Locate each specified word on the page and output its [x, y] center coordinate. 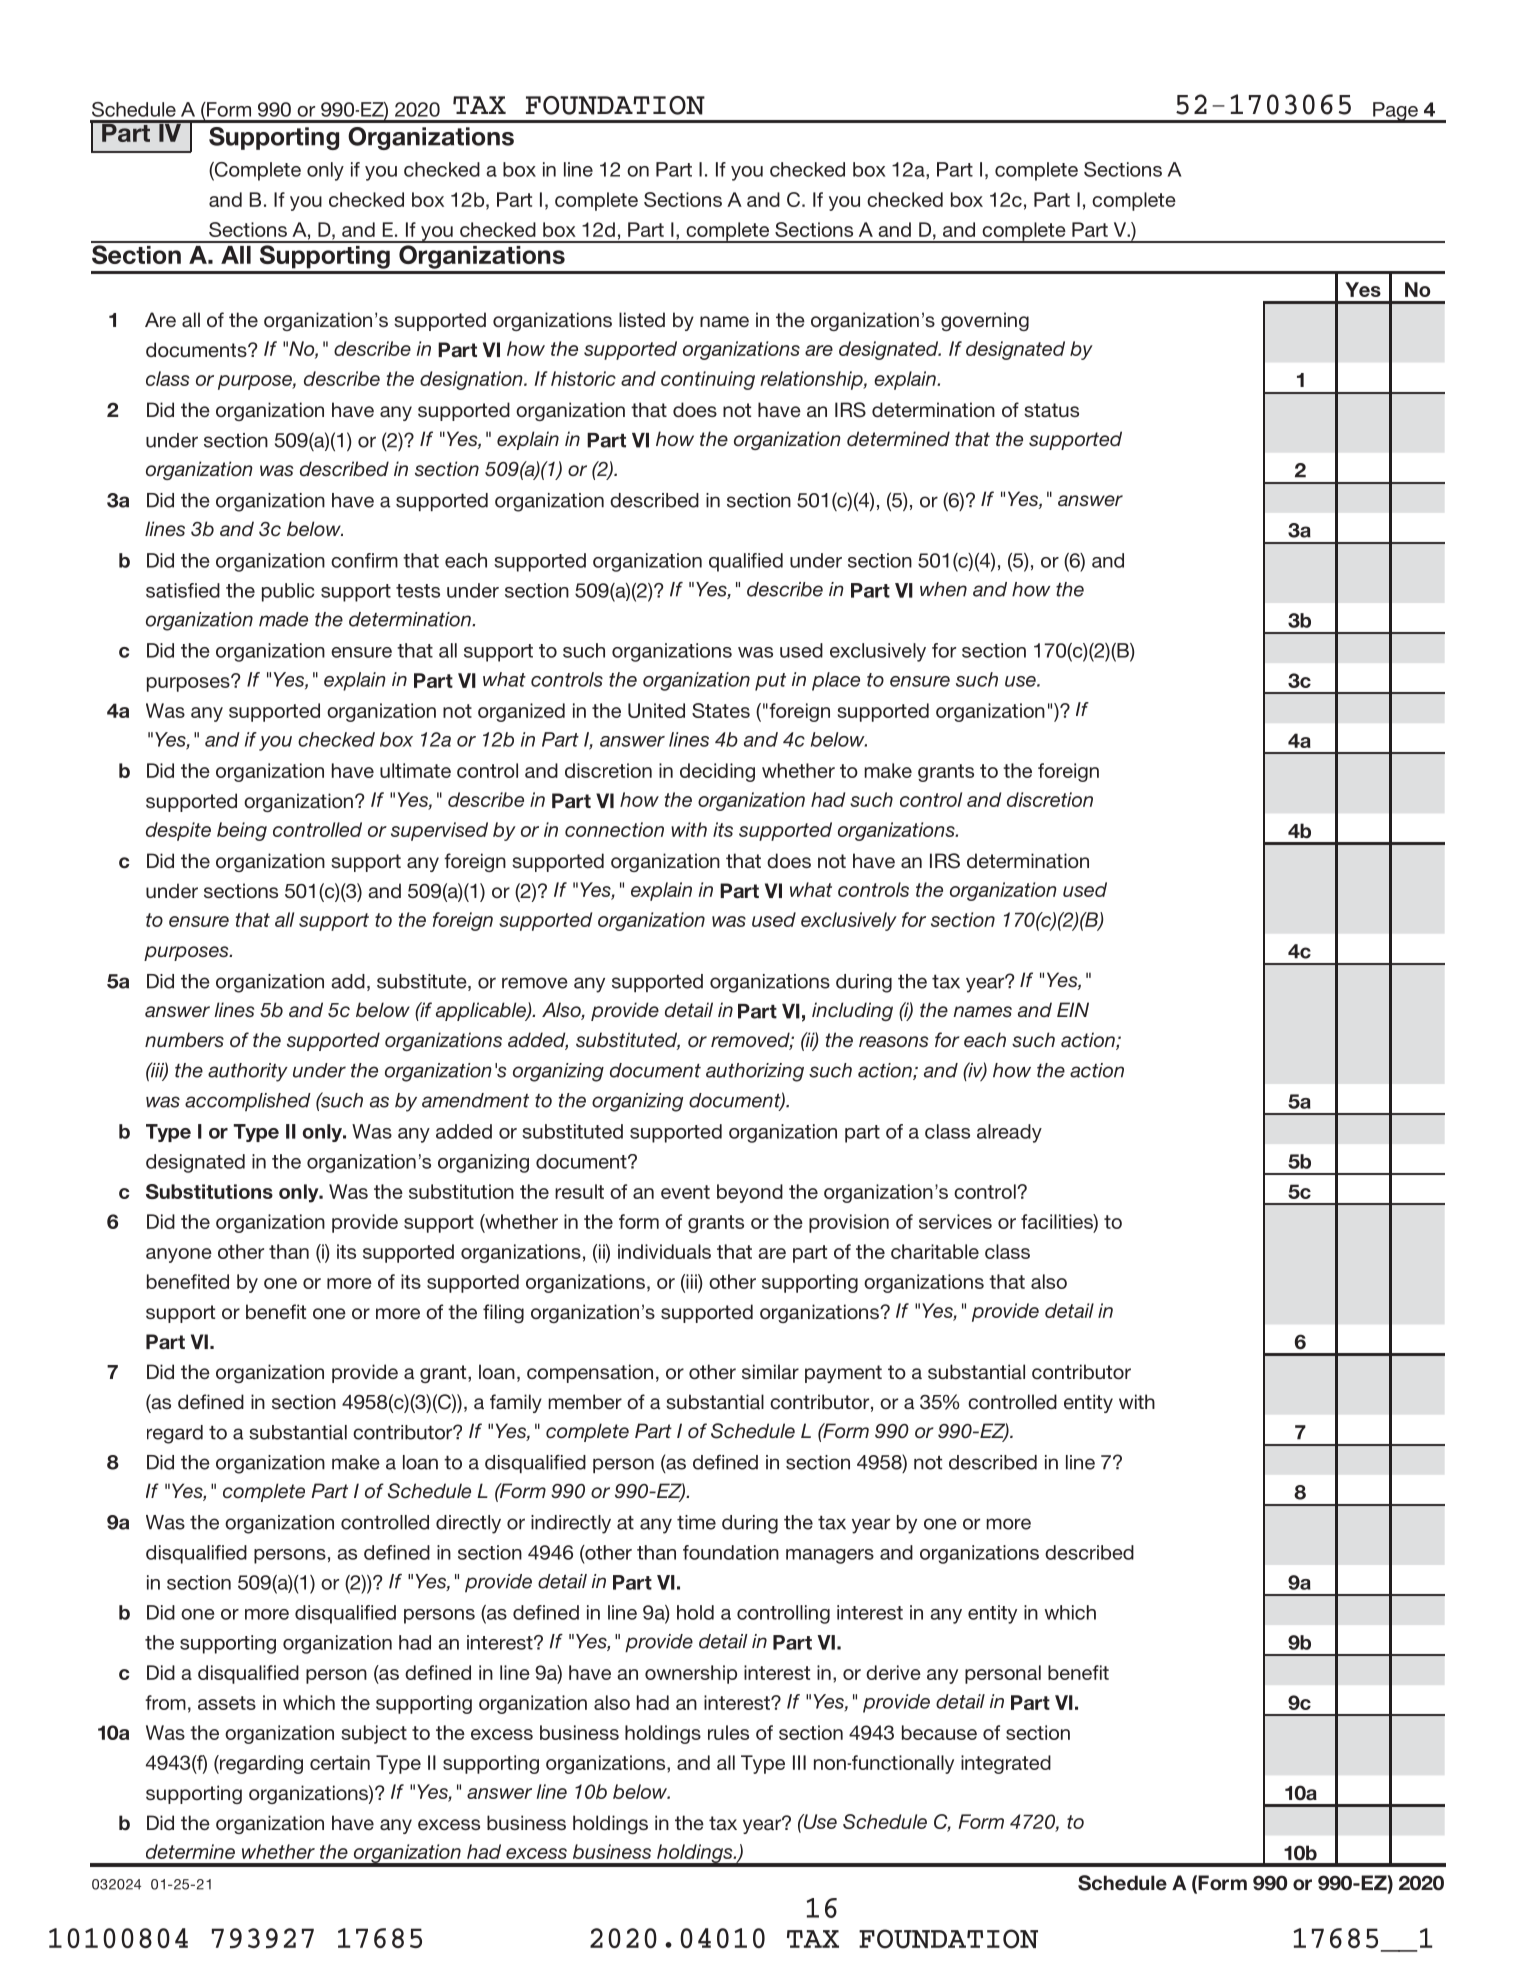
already [1009, 1133]
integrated [1006, 1764]
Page [1395, 112]
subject [374, 1734]
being [242, 831]
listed [642, 319]
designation [472, 380]
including [852, 1011]
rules [728, 1732]
